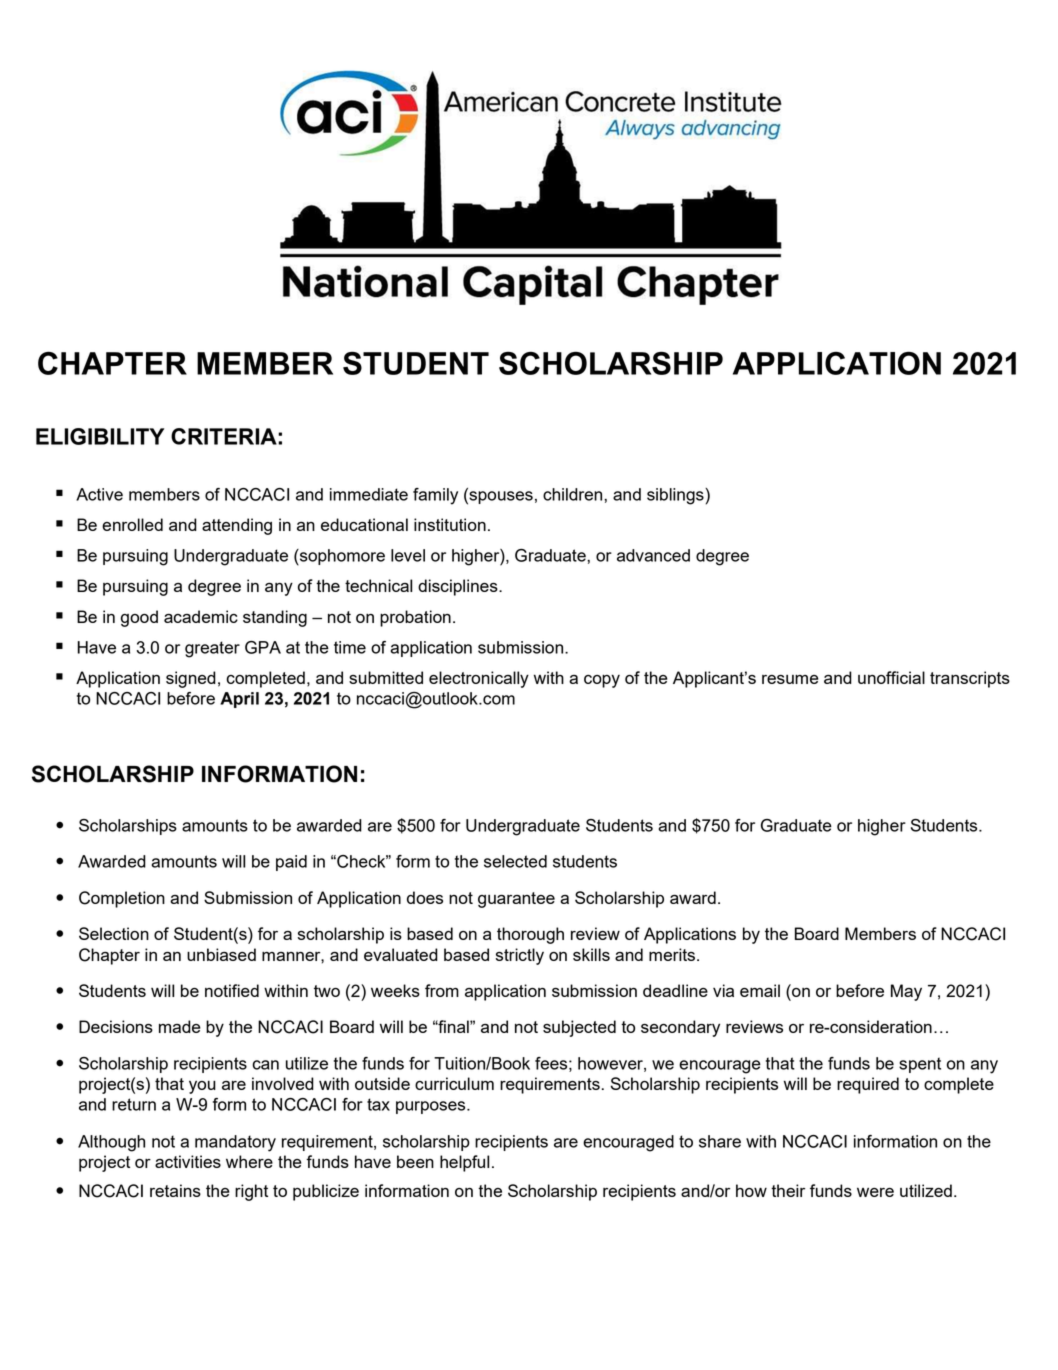  I want to click on ELIGIBILITY, so click(100, 436).
